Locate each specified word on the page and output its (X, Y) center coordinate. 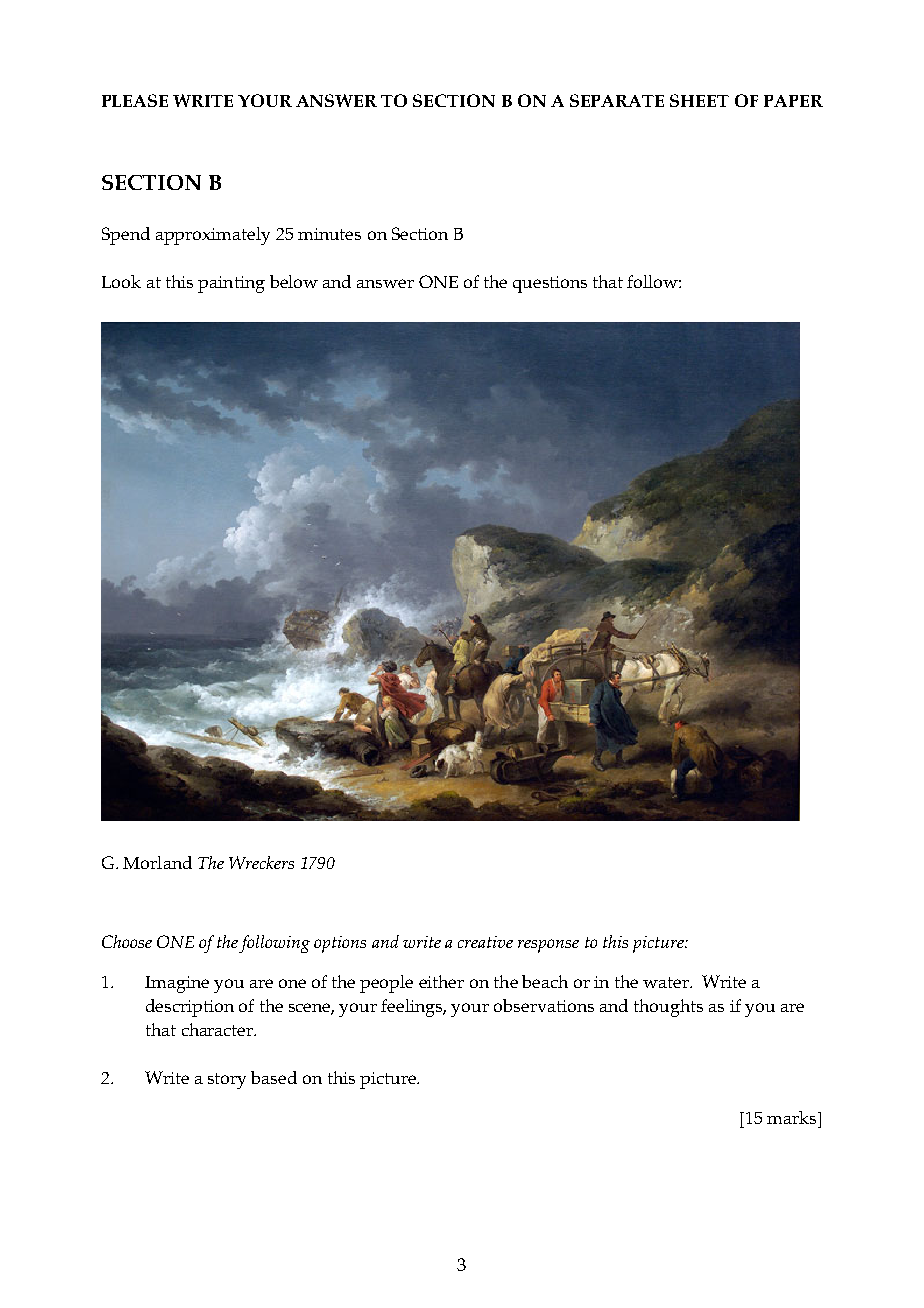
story (227, 1081)
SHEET (699, 100)
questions (550, 284)
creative (485, 942)
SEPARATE (617, 100)
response (548, 946)
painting (231, 284)
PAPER (793, 101)
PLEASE (135, 100)
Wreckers (261, 862)
